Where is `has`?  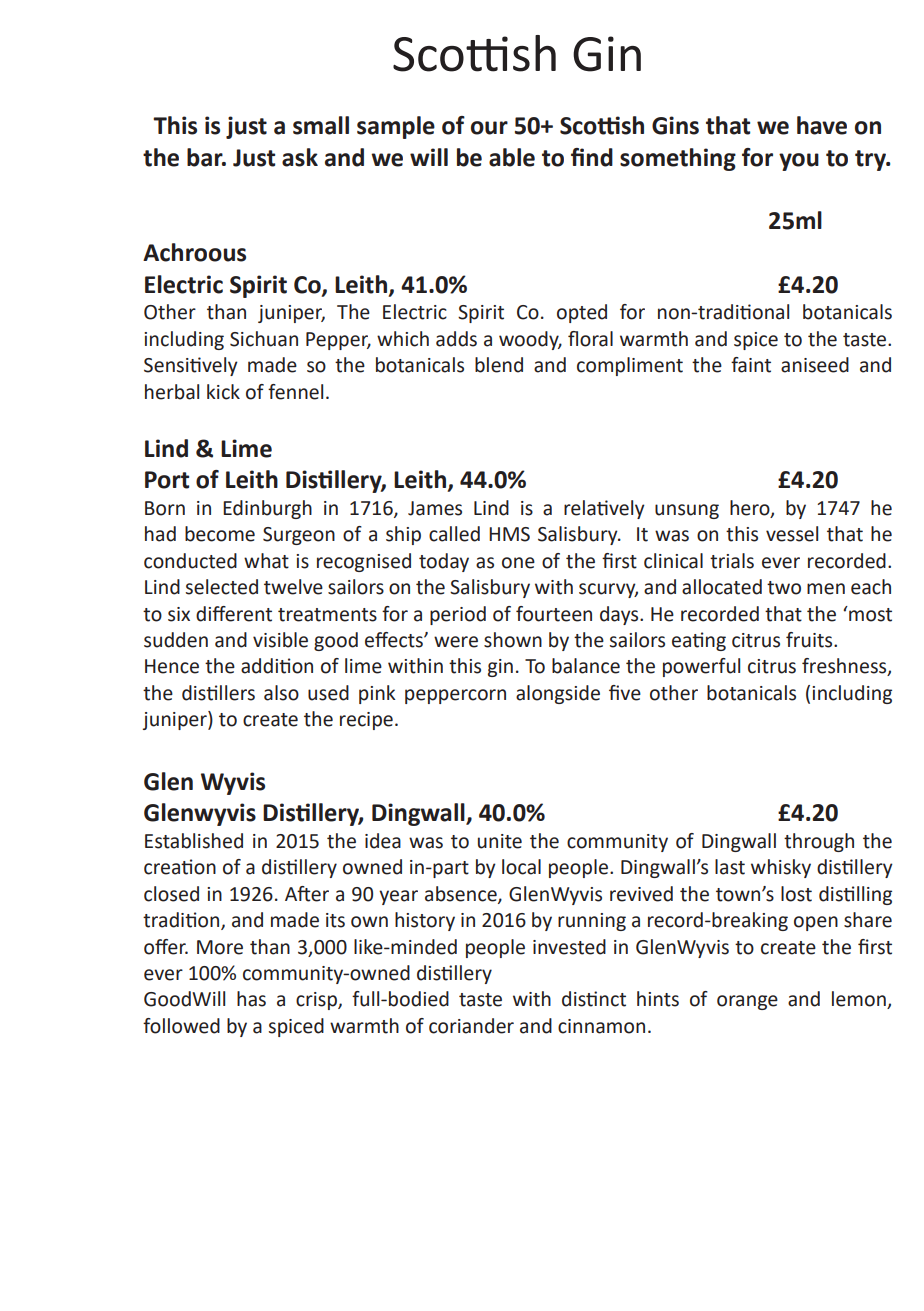 has is located at coordinates (251, 999).
